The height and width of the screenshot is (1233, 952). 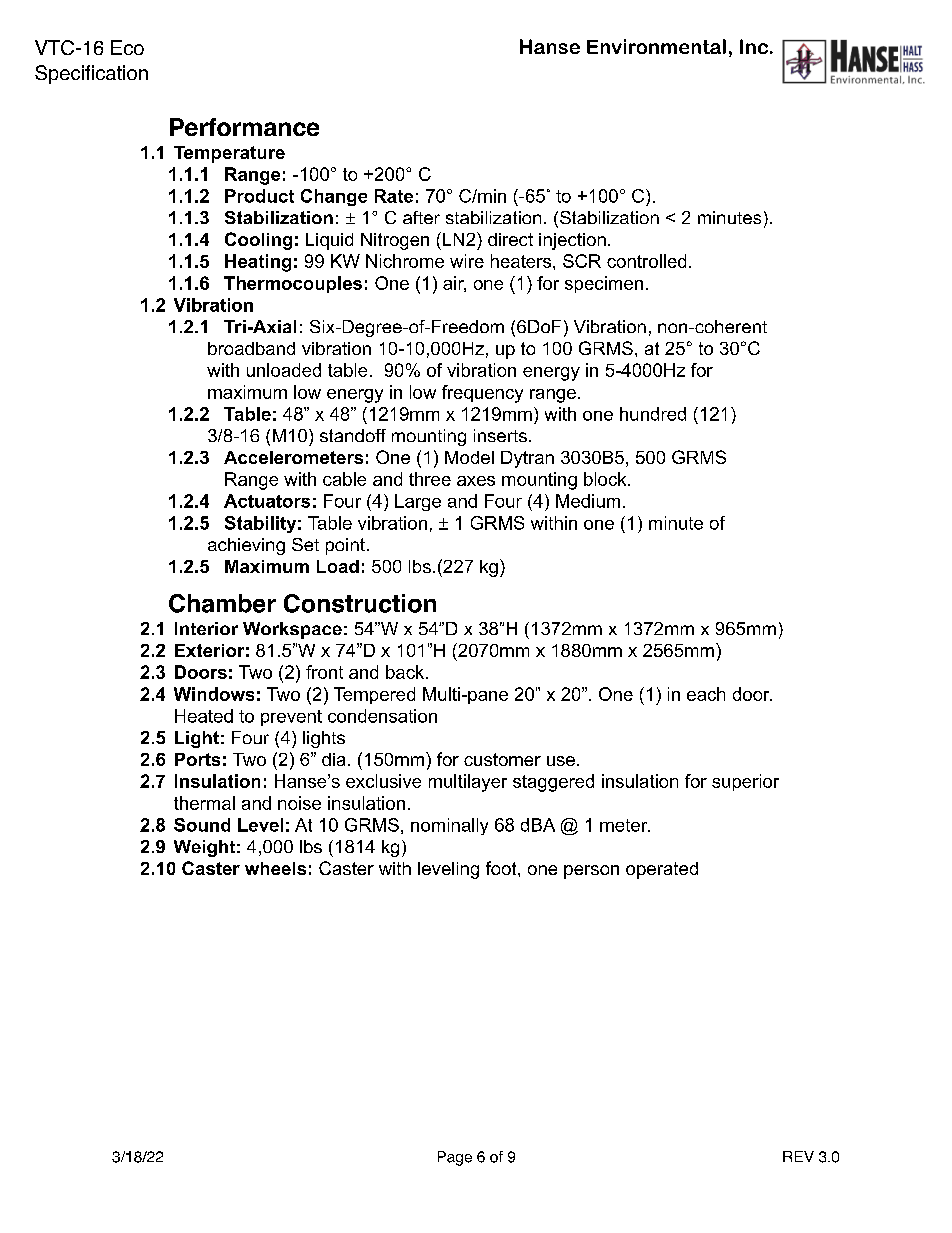 What do you see at coordinates (455, 1158) in the screenshot?
I see `Page` at bounding box center [455, 1158].
